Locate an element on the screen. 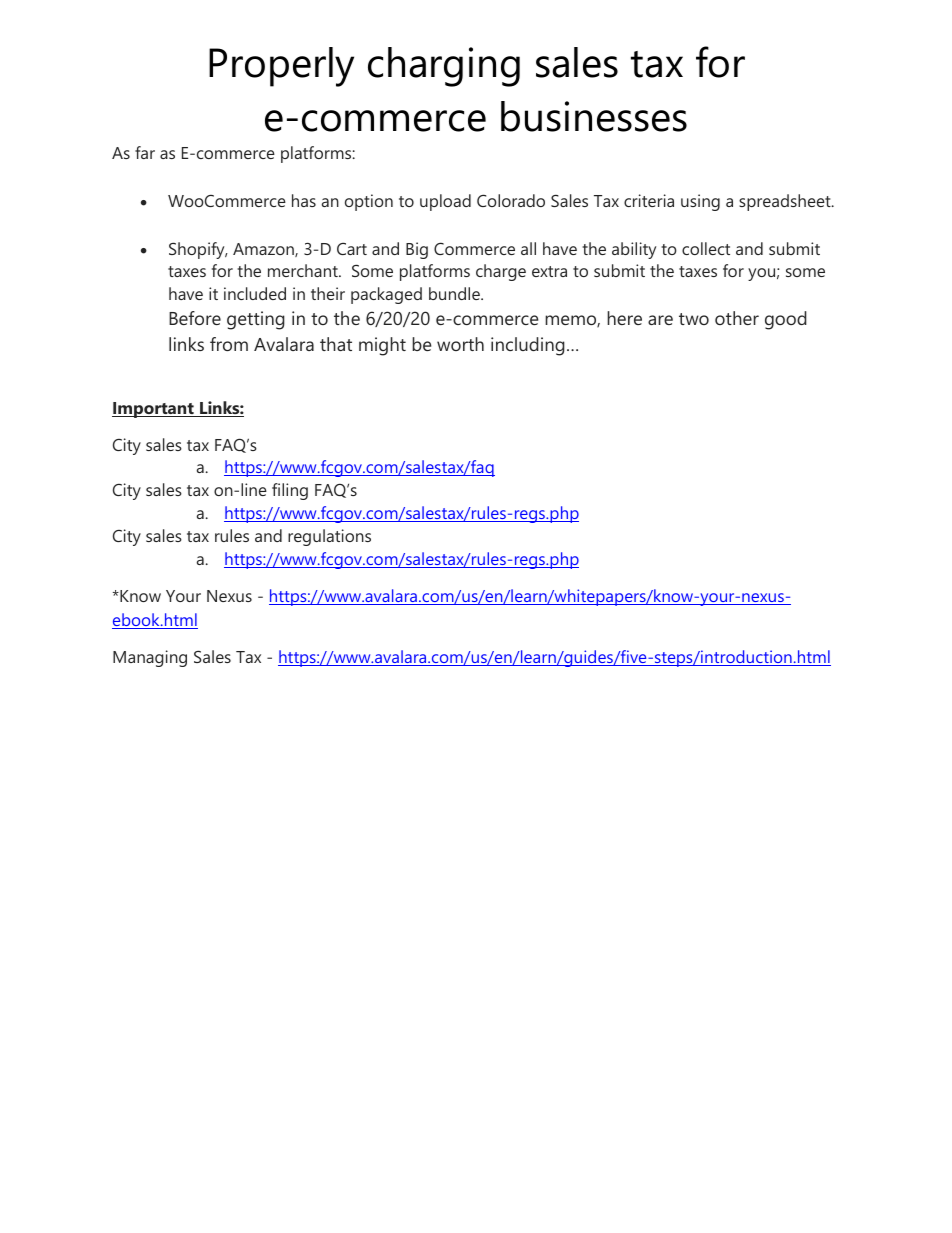 The image size is (952, 1233). two is located at coordinates (694, 319).
